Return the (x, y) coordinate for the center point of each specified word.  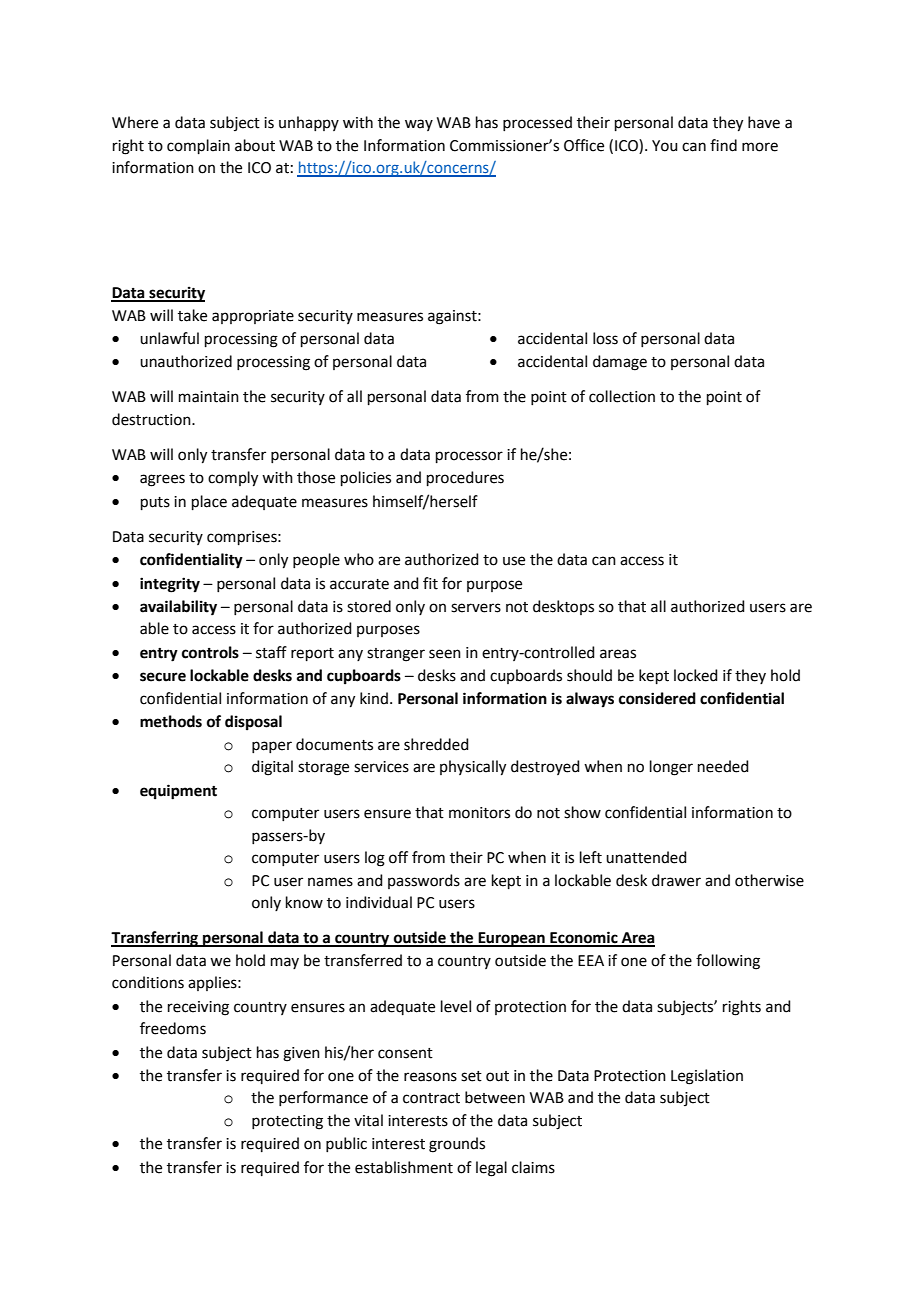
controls (210, 652)
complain (198, 146)
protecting (287, 1122)
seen (445, 654)
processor (469, 457)
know (304, 902)
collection (622, 396)
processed (537, 123)
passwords (424, 881)
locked (696, 675)
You (665, 146)
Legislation (707, 1077)
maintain (209, 397)
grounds (457, 1145)
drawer (676, 880)
